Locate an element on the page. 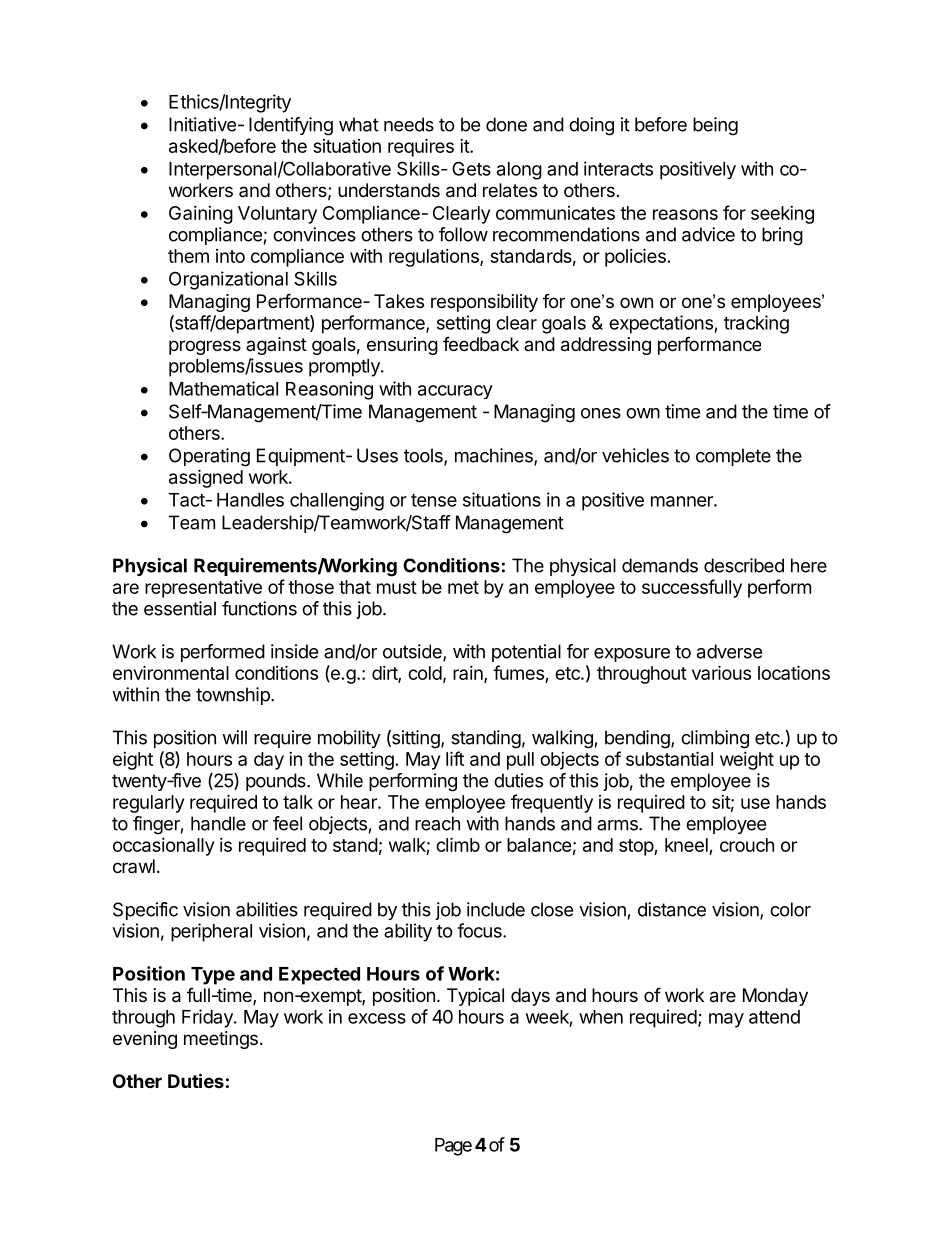  Operating is located at coordinates (209, 457).
